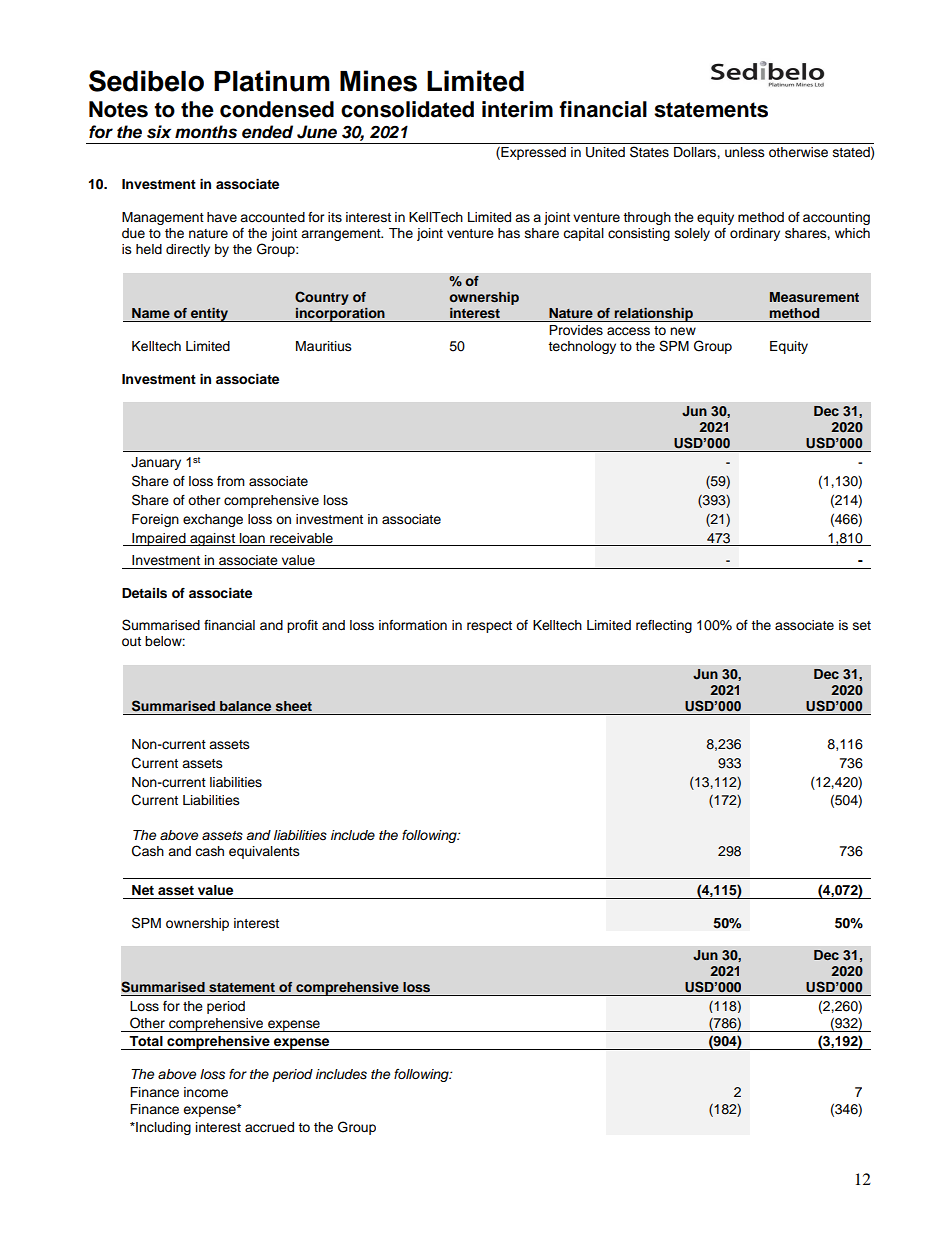  I want to click on interim, so click(517, 109).
